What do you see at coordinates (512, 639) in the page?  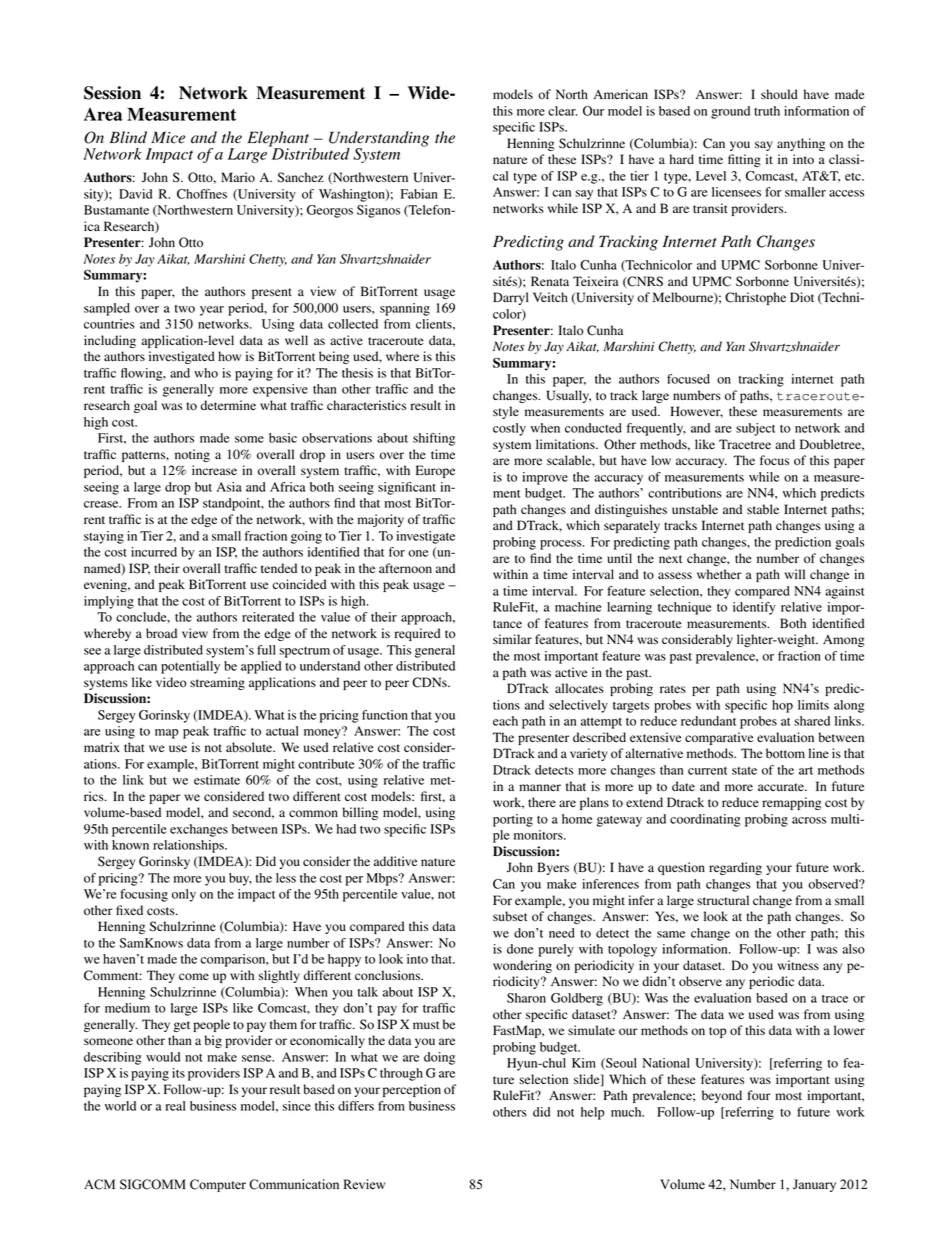 I see `similar` at bounding box center [512, 639].
